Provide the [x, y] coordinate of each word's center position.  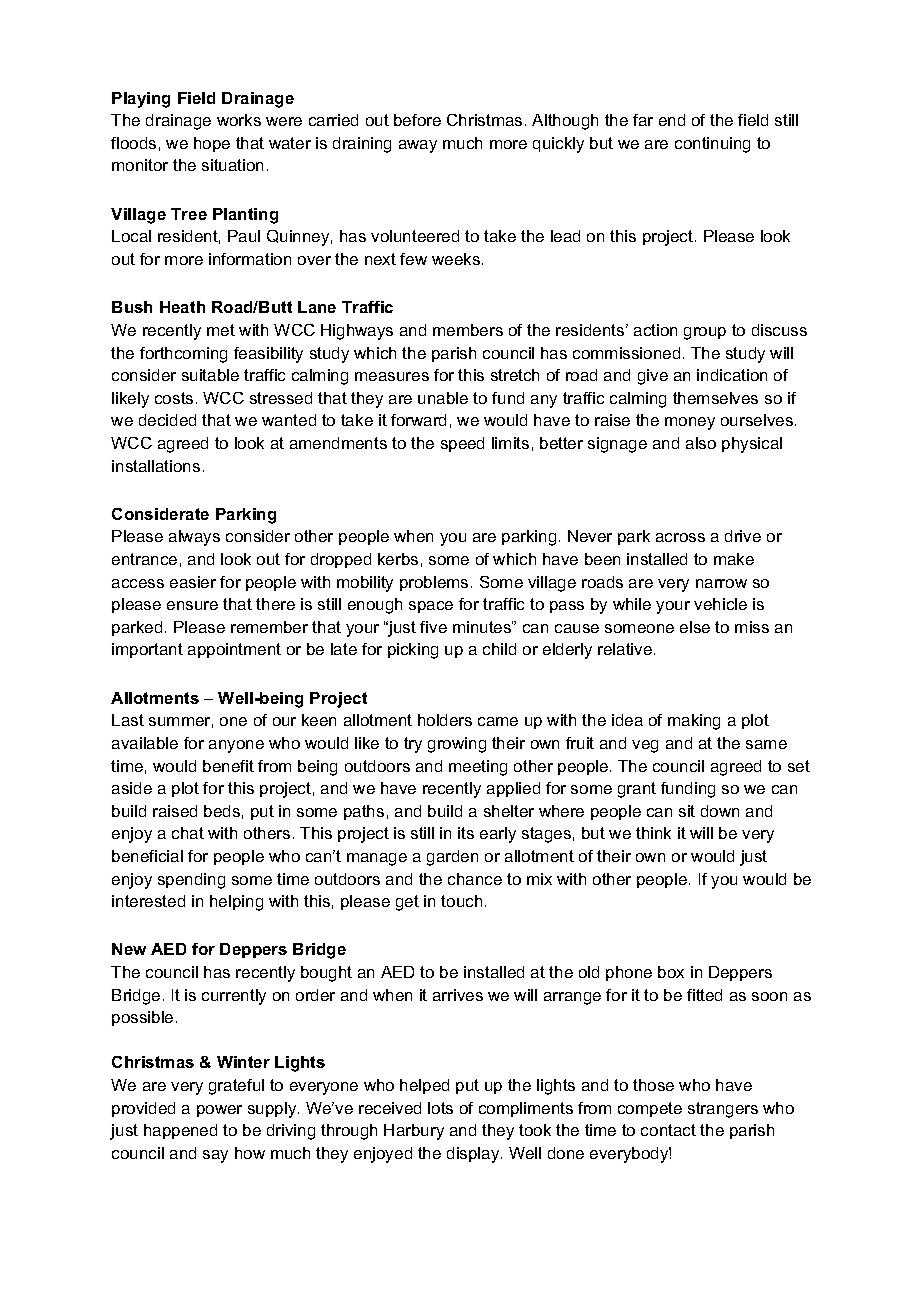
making [694, 722]
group [705, 333]
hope [212, 144]
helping [236, 903]
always [194, 538]
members [468, 330]
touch [461, 901]
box [671, 972]
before [417, 120]
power [219, 1111]
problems [434, 583]
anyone [236, 746]
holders [445, 720]
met [221, 330]
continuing [712, 145]
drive [743, 536]
